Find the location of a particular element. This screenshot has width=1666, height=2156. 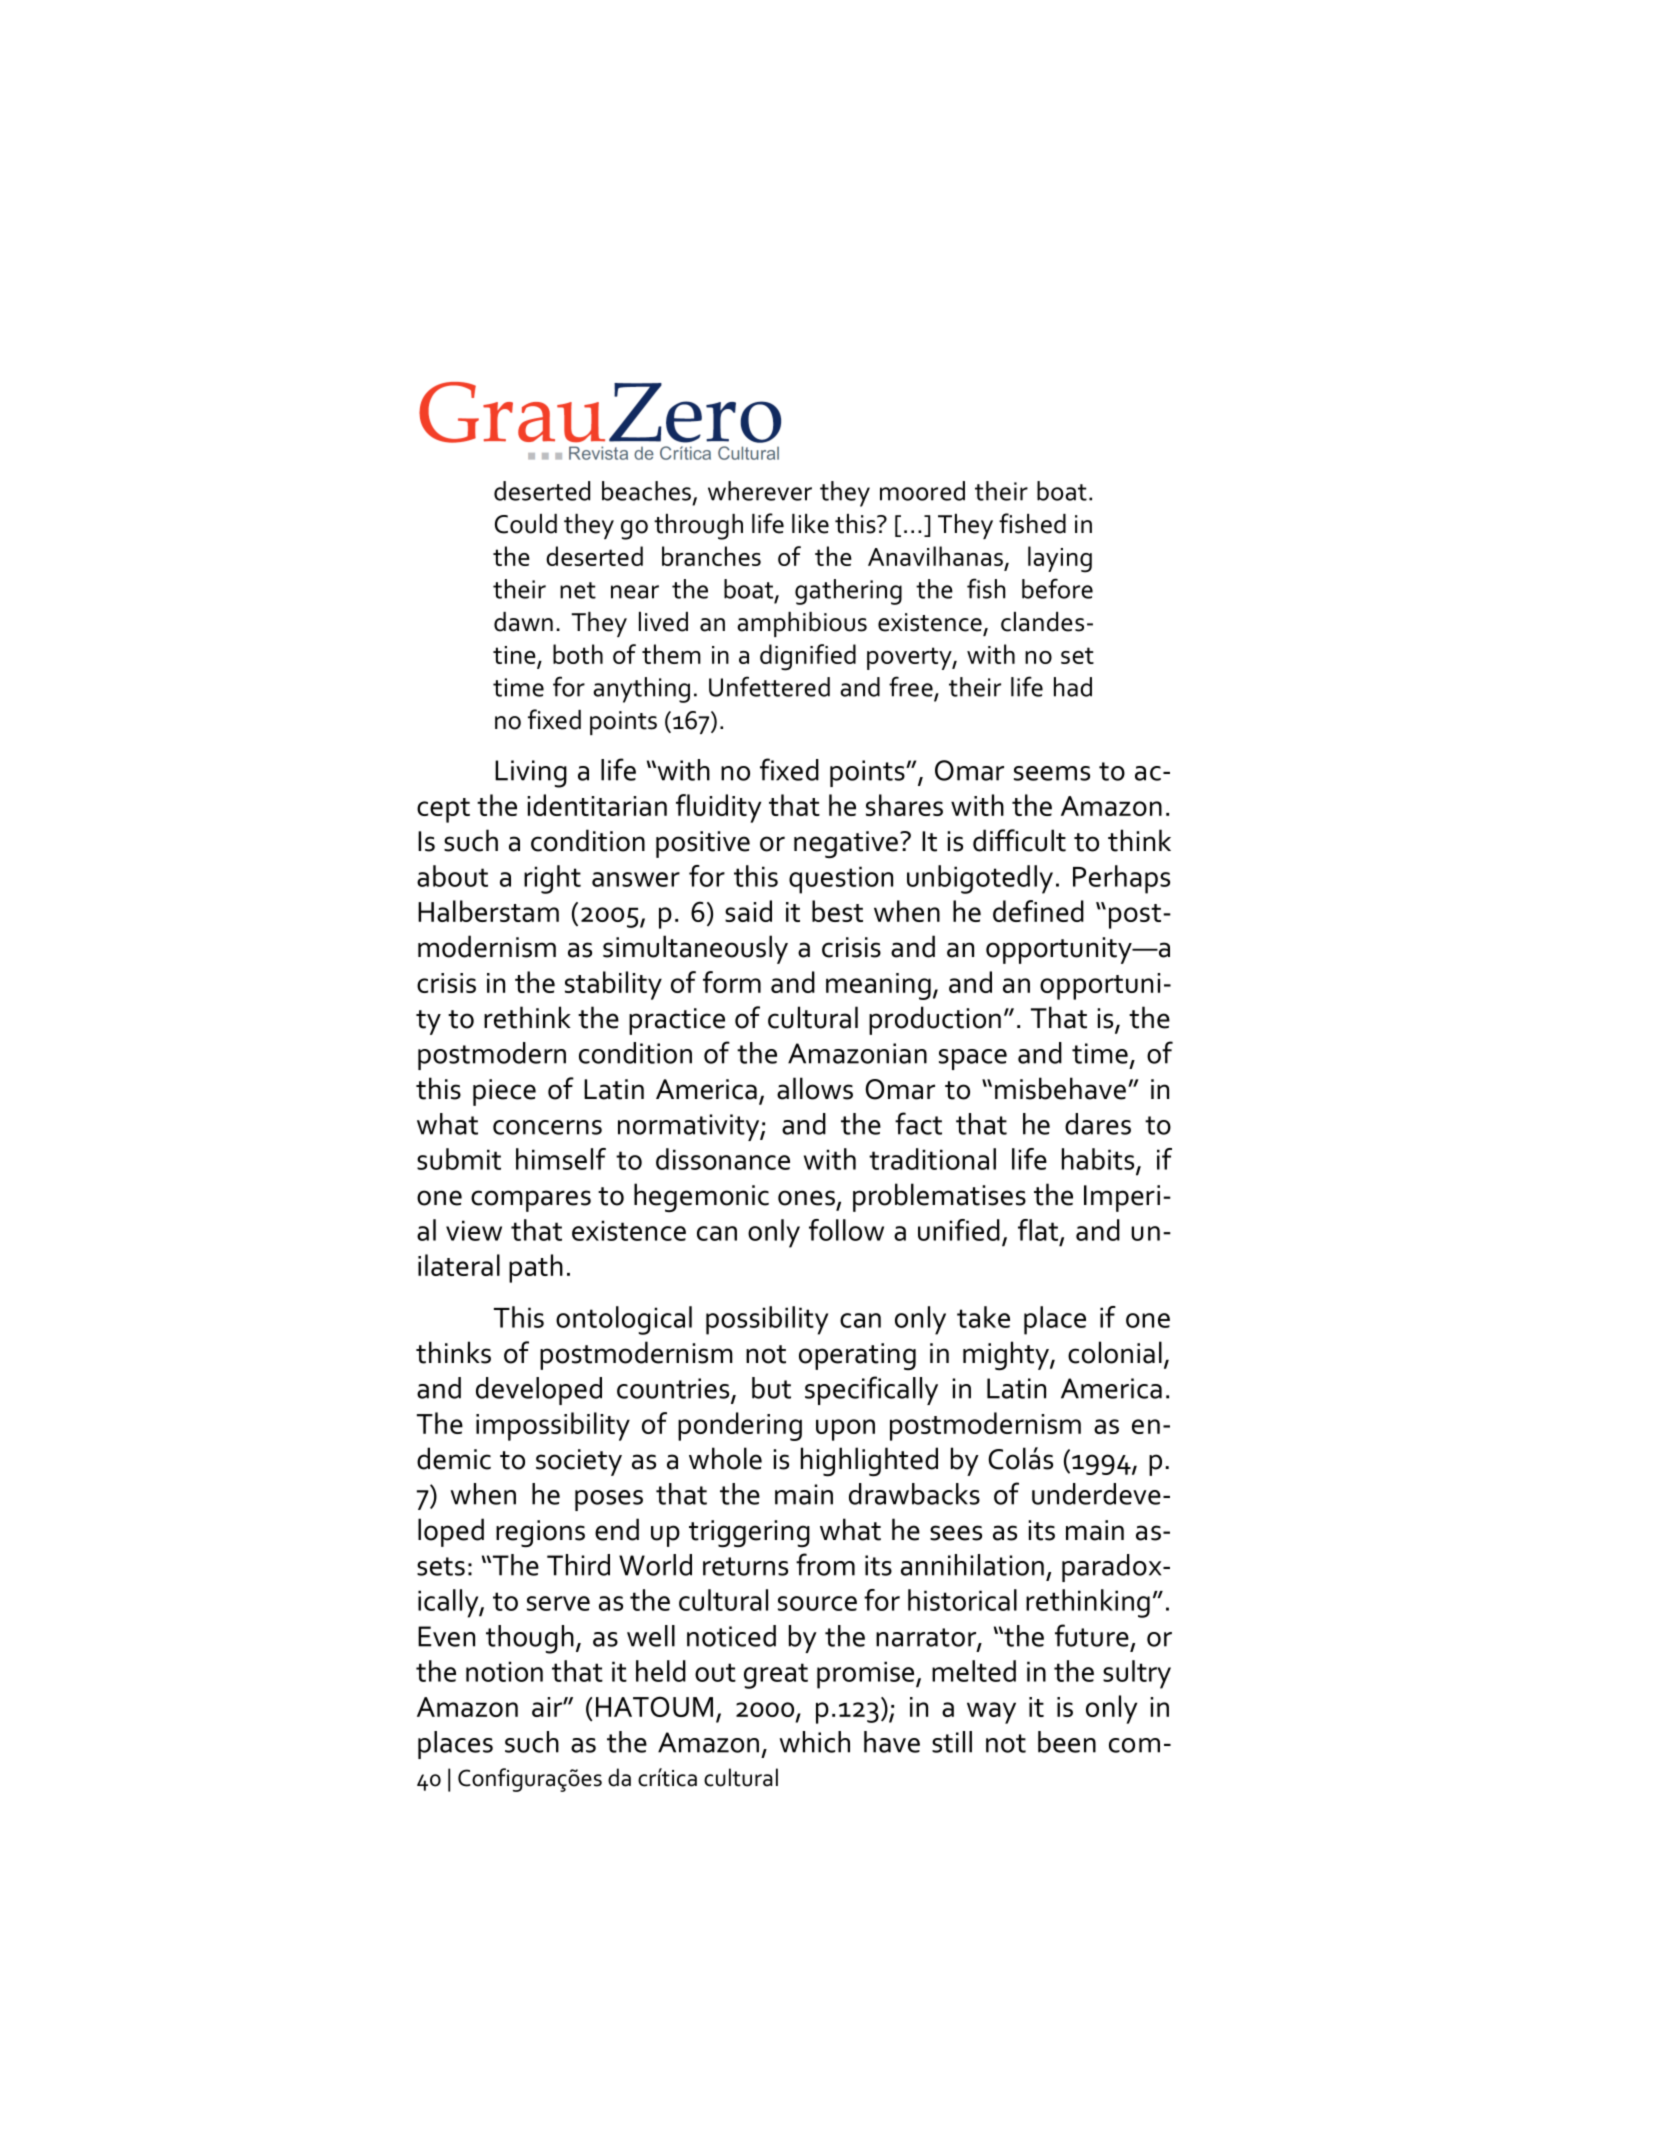

concerns is located at coordinates (547, 1127).
